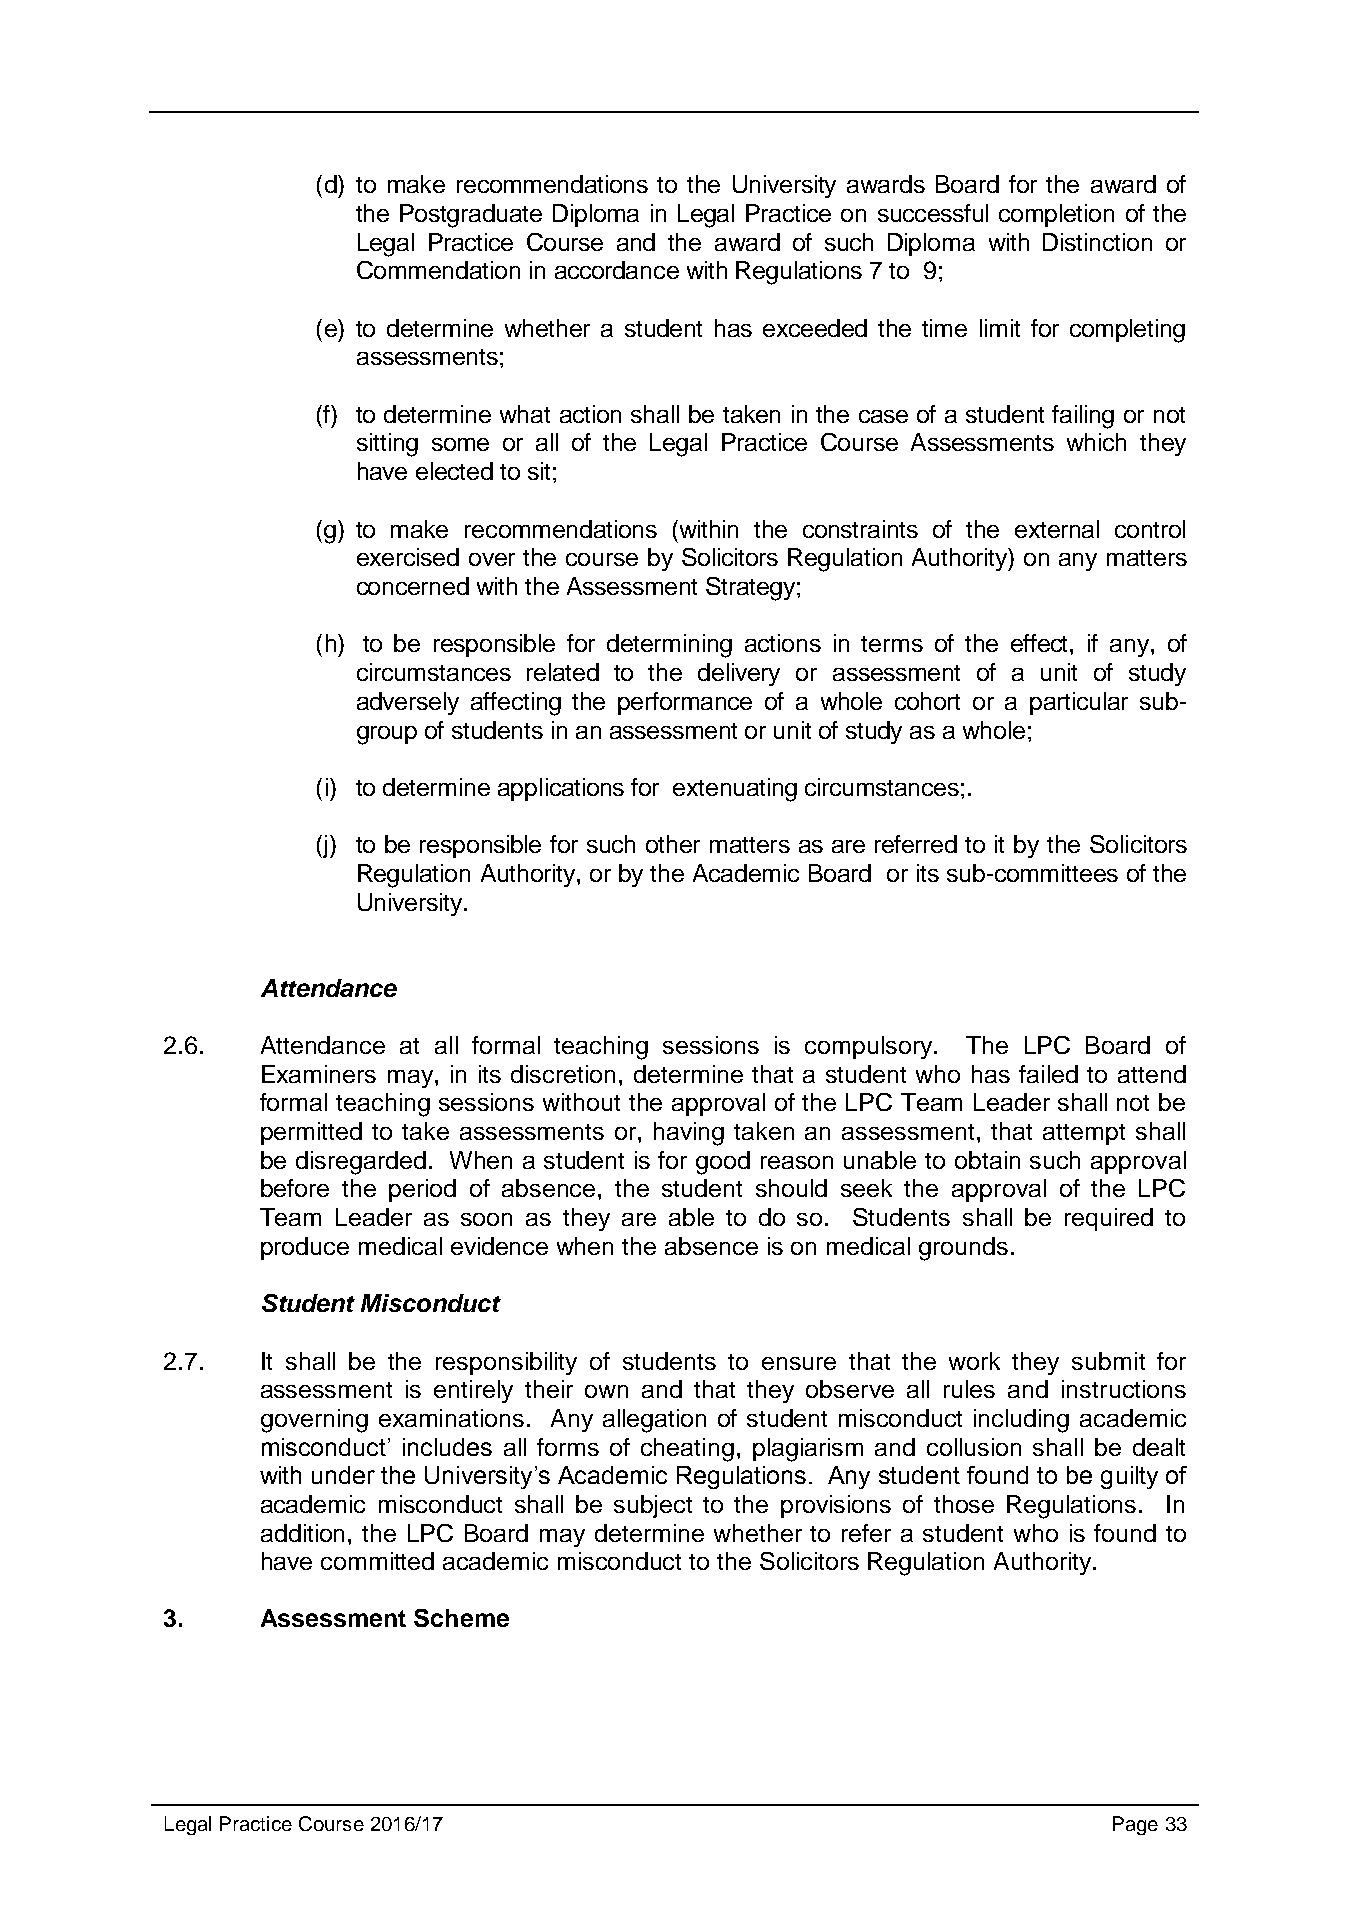 The image size is (1350, 1909). What do you see at coordinates (413, 586) in the screenshot?
I see `concerned` at bounding box center [413, 586].
